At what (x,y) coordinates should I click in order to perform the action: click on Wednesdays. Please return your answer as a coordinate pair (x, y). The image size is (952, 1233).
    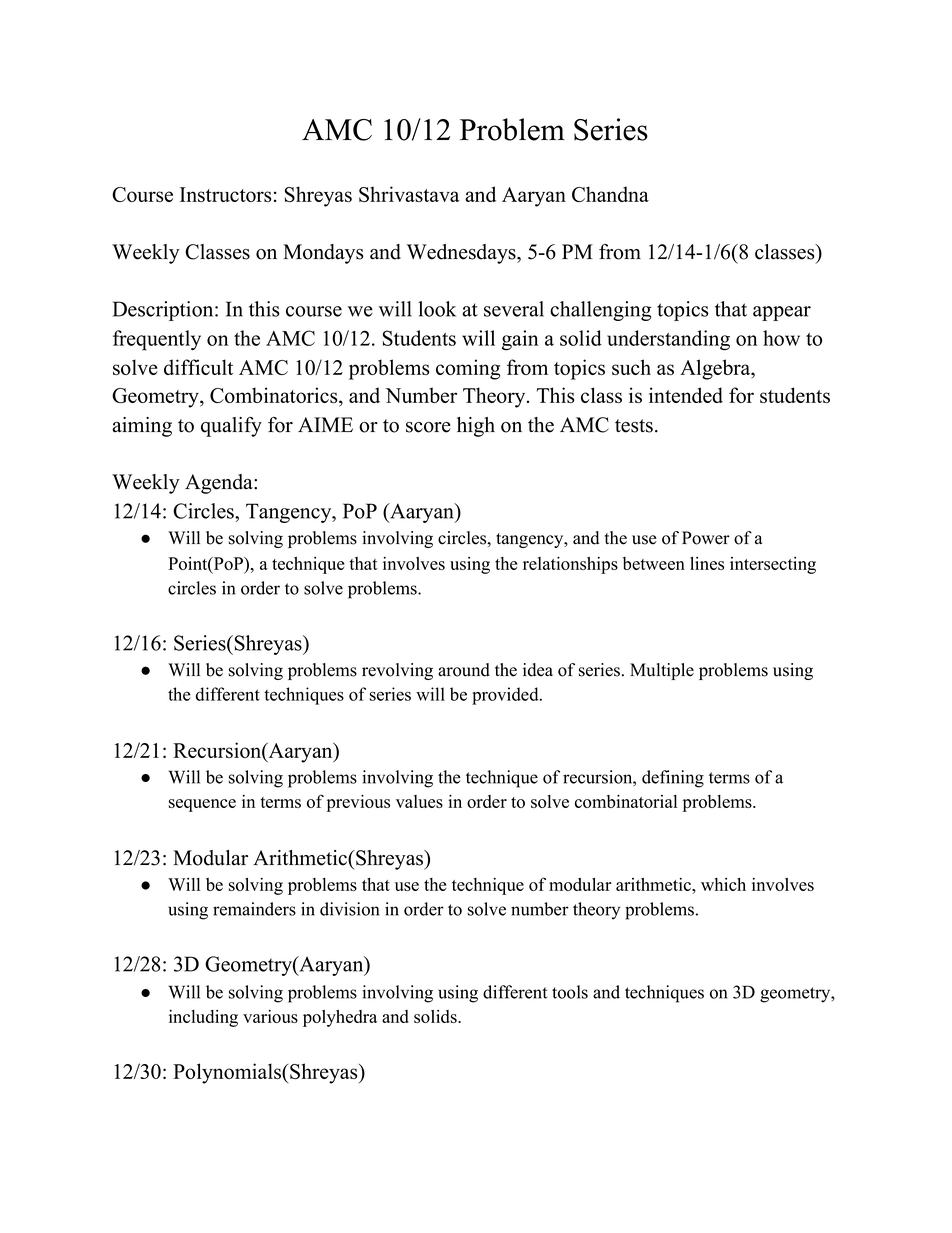
    Looking at the image, I should click on (462, 254).
